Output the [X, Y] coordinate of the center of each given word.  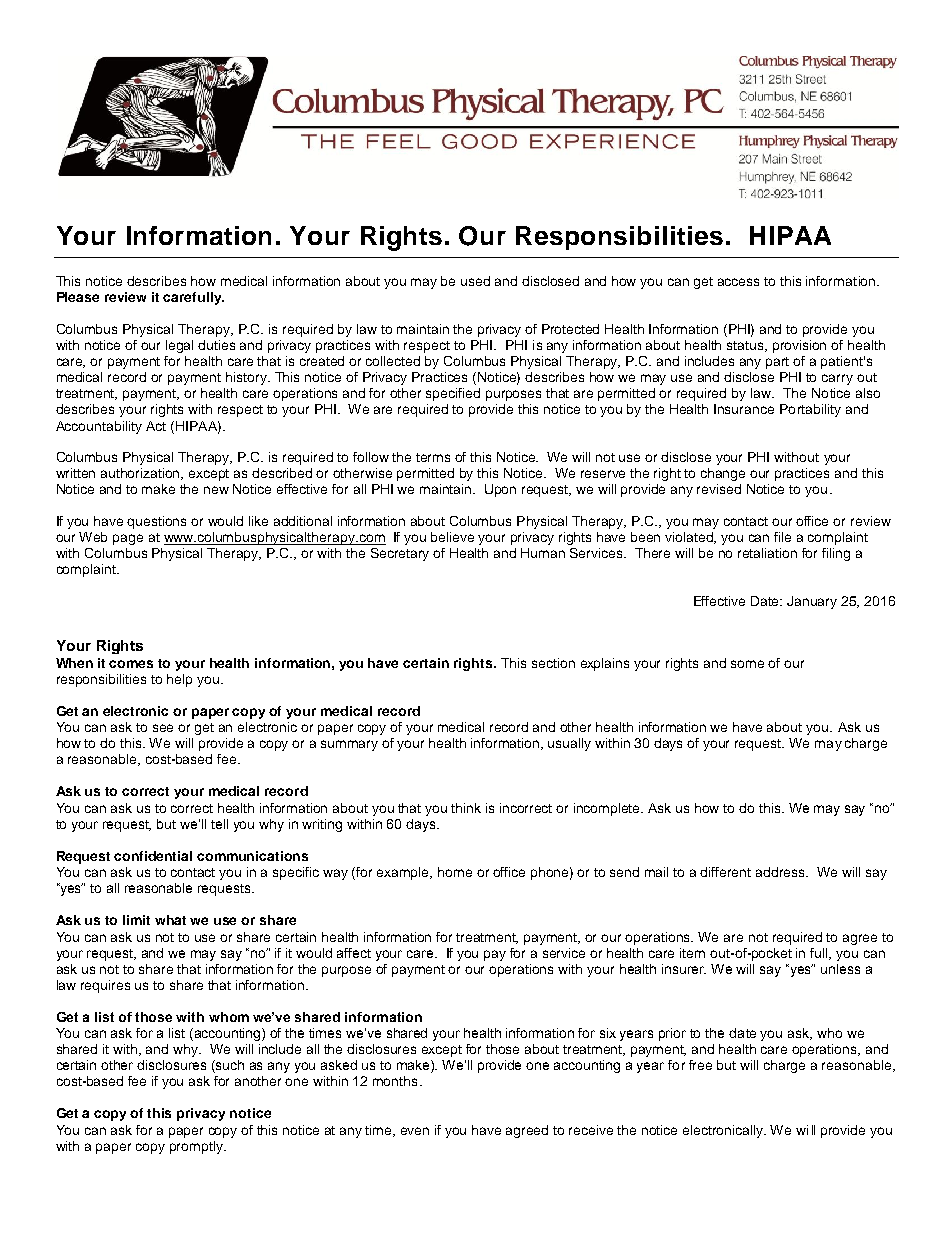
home [455, 872]
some [747, 664]
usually [569, 744]
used [475, 281]
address [781, 872]
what [170, 920]
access [738, 282]
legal [179, 346]
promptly [198, 1147]
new [216, 490]
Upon [500, 490]
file [782, 537]
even [415, 1131]
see [163, 728]
